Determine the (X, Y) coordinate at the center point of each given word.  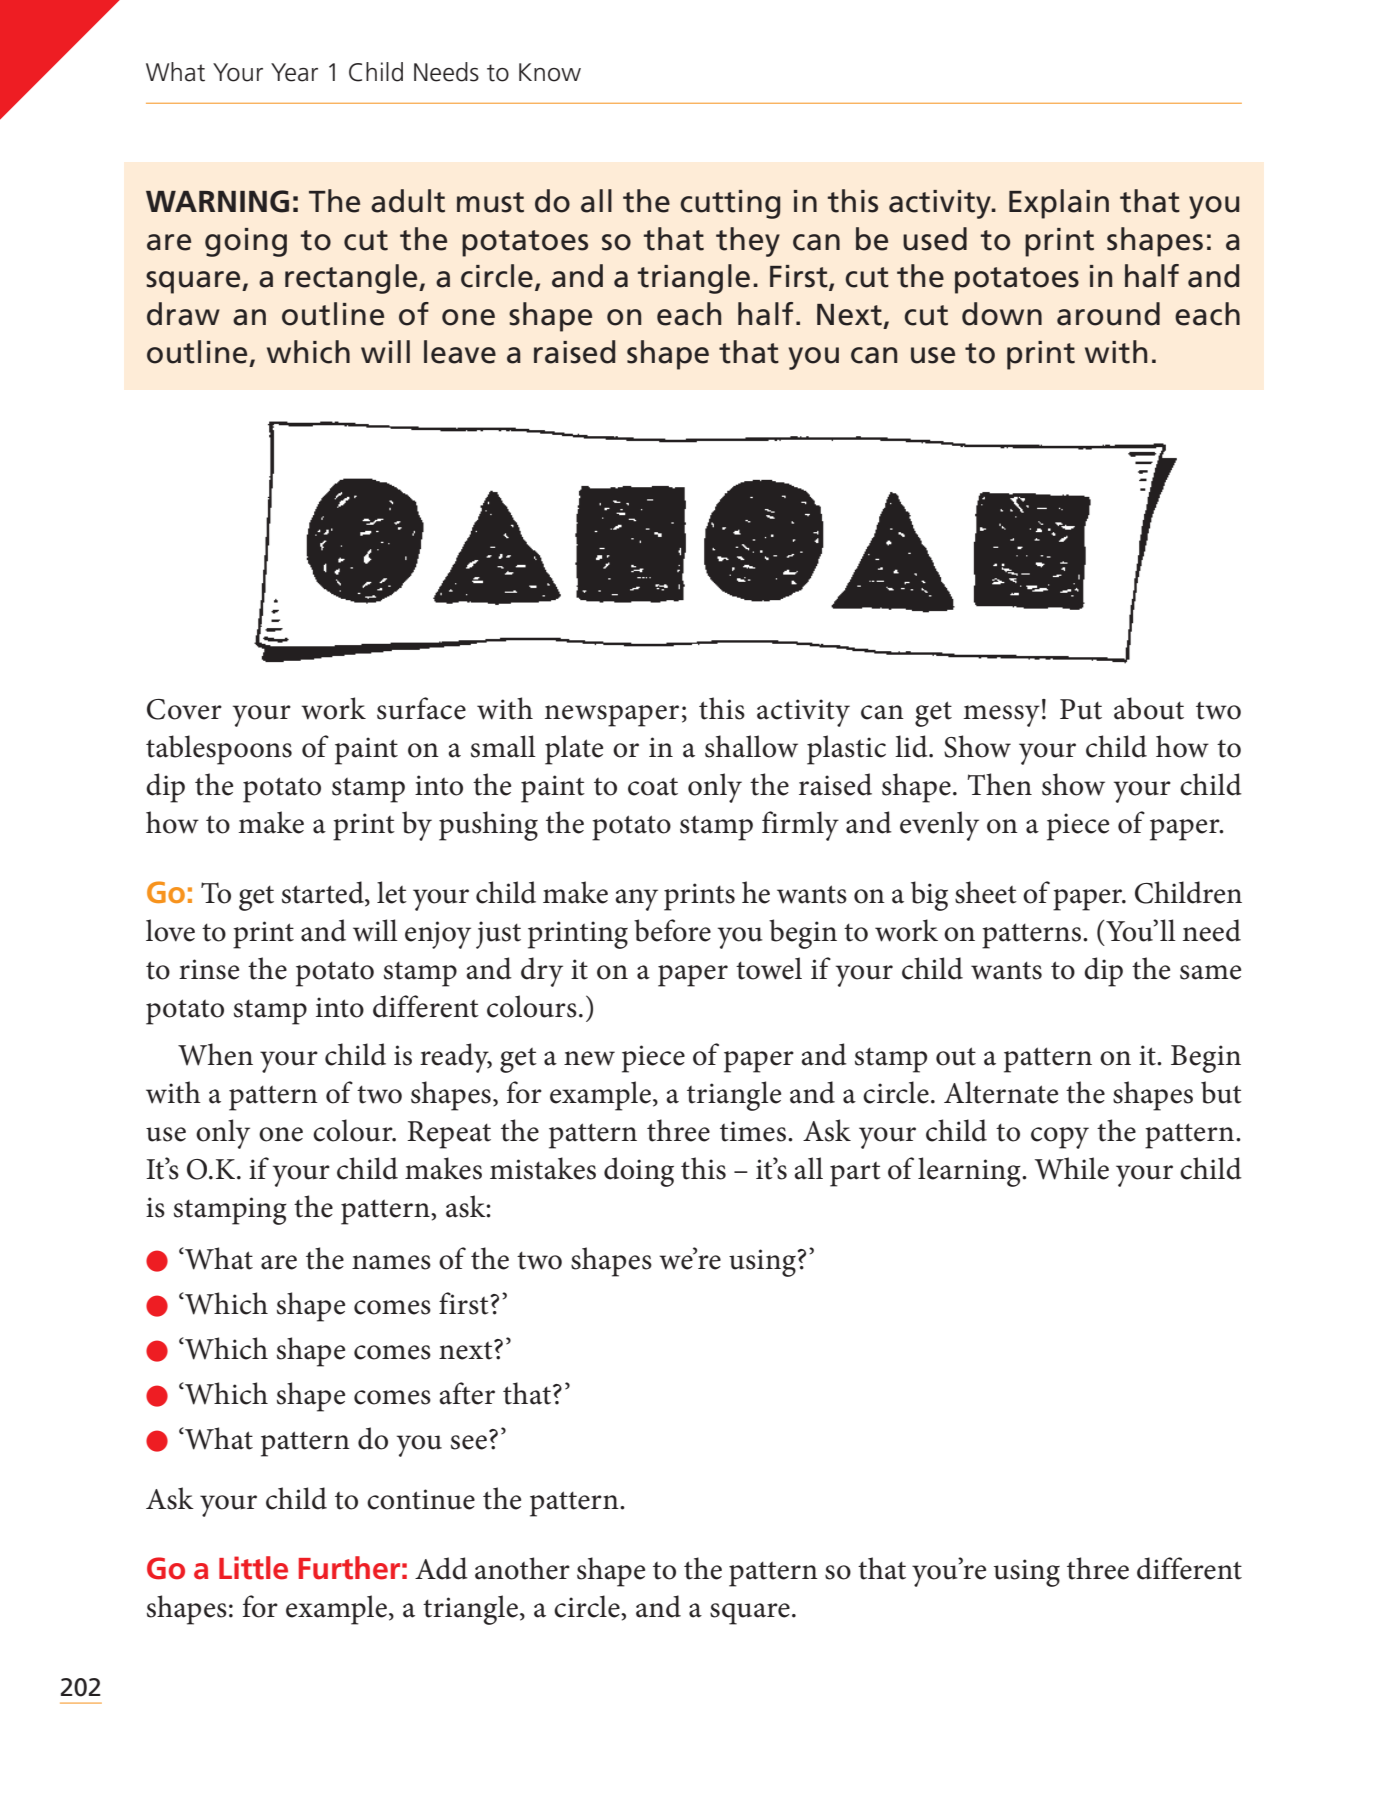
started (324, 893)
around (1108, 314)
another (522, 1568)
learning (970, 1172)
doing (639, 1172)
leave (460, 352)
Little (253, 1568)
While (1072, 1168)
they (748, 242)
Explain (1059, 204)
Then (999, 784)
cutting (730, 204)
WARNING (217, 201)
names (391, 1262)
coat (653, 786)
